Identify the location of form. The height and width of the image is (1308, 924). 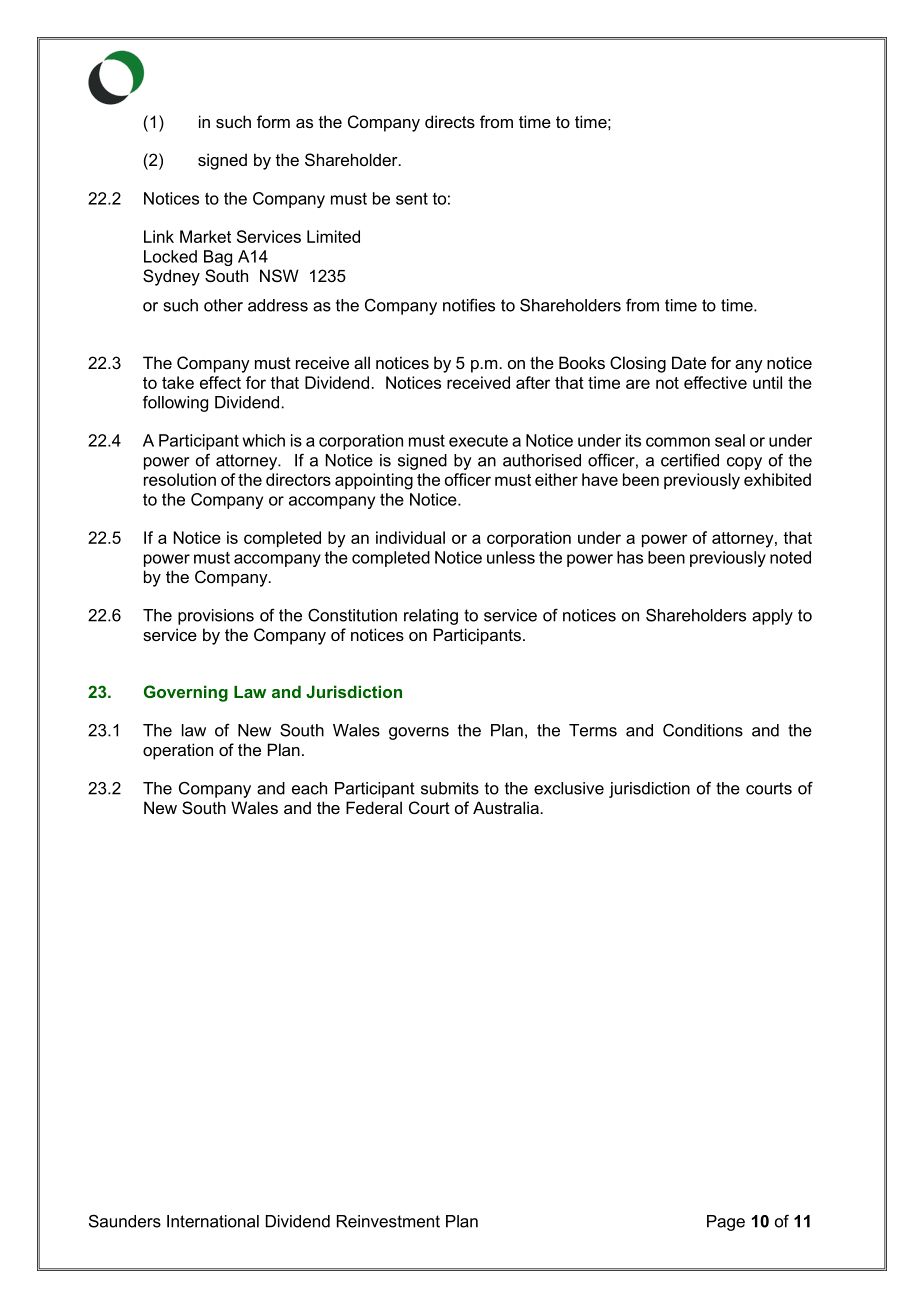
(273, 121).
